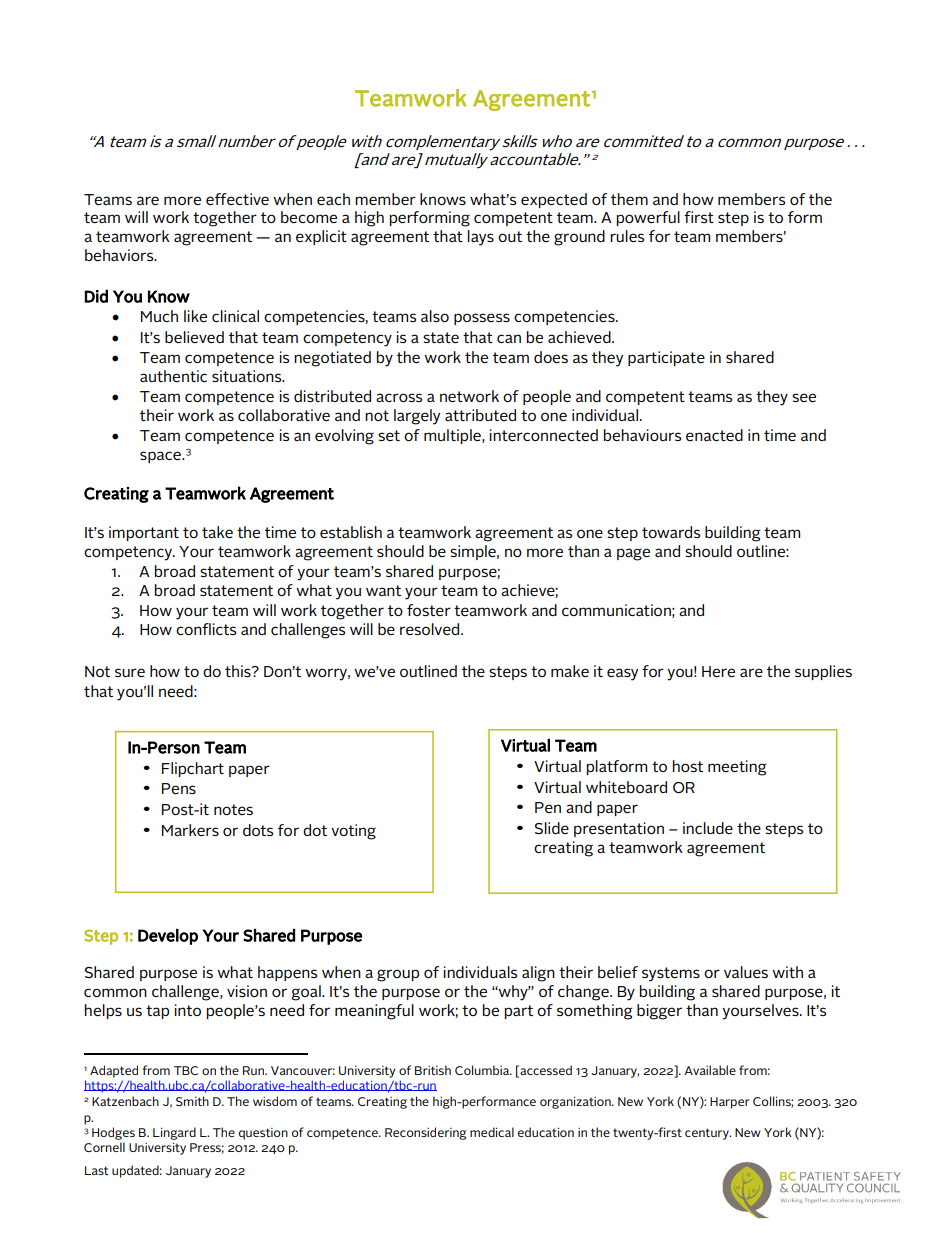 Image resolution: width=952 pixels, height=1233 pixels. Describe the element at coordinates (237, 199) in the screenshot. I see `effective` at that location.
